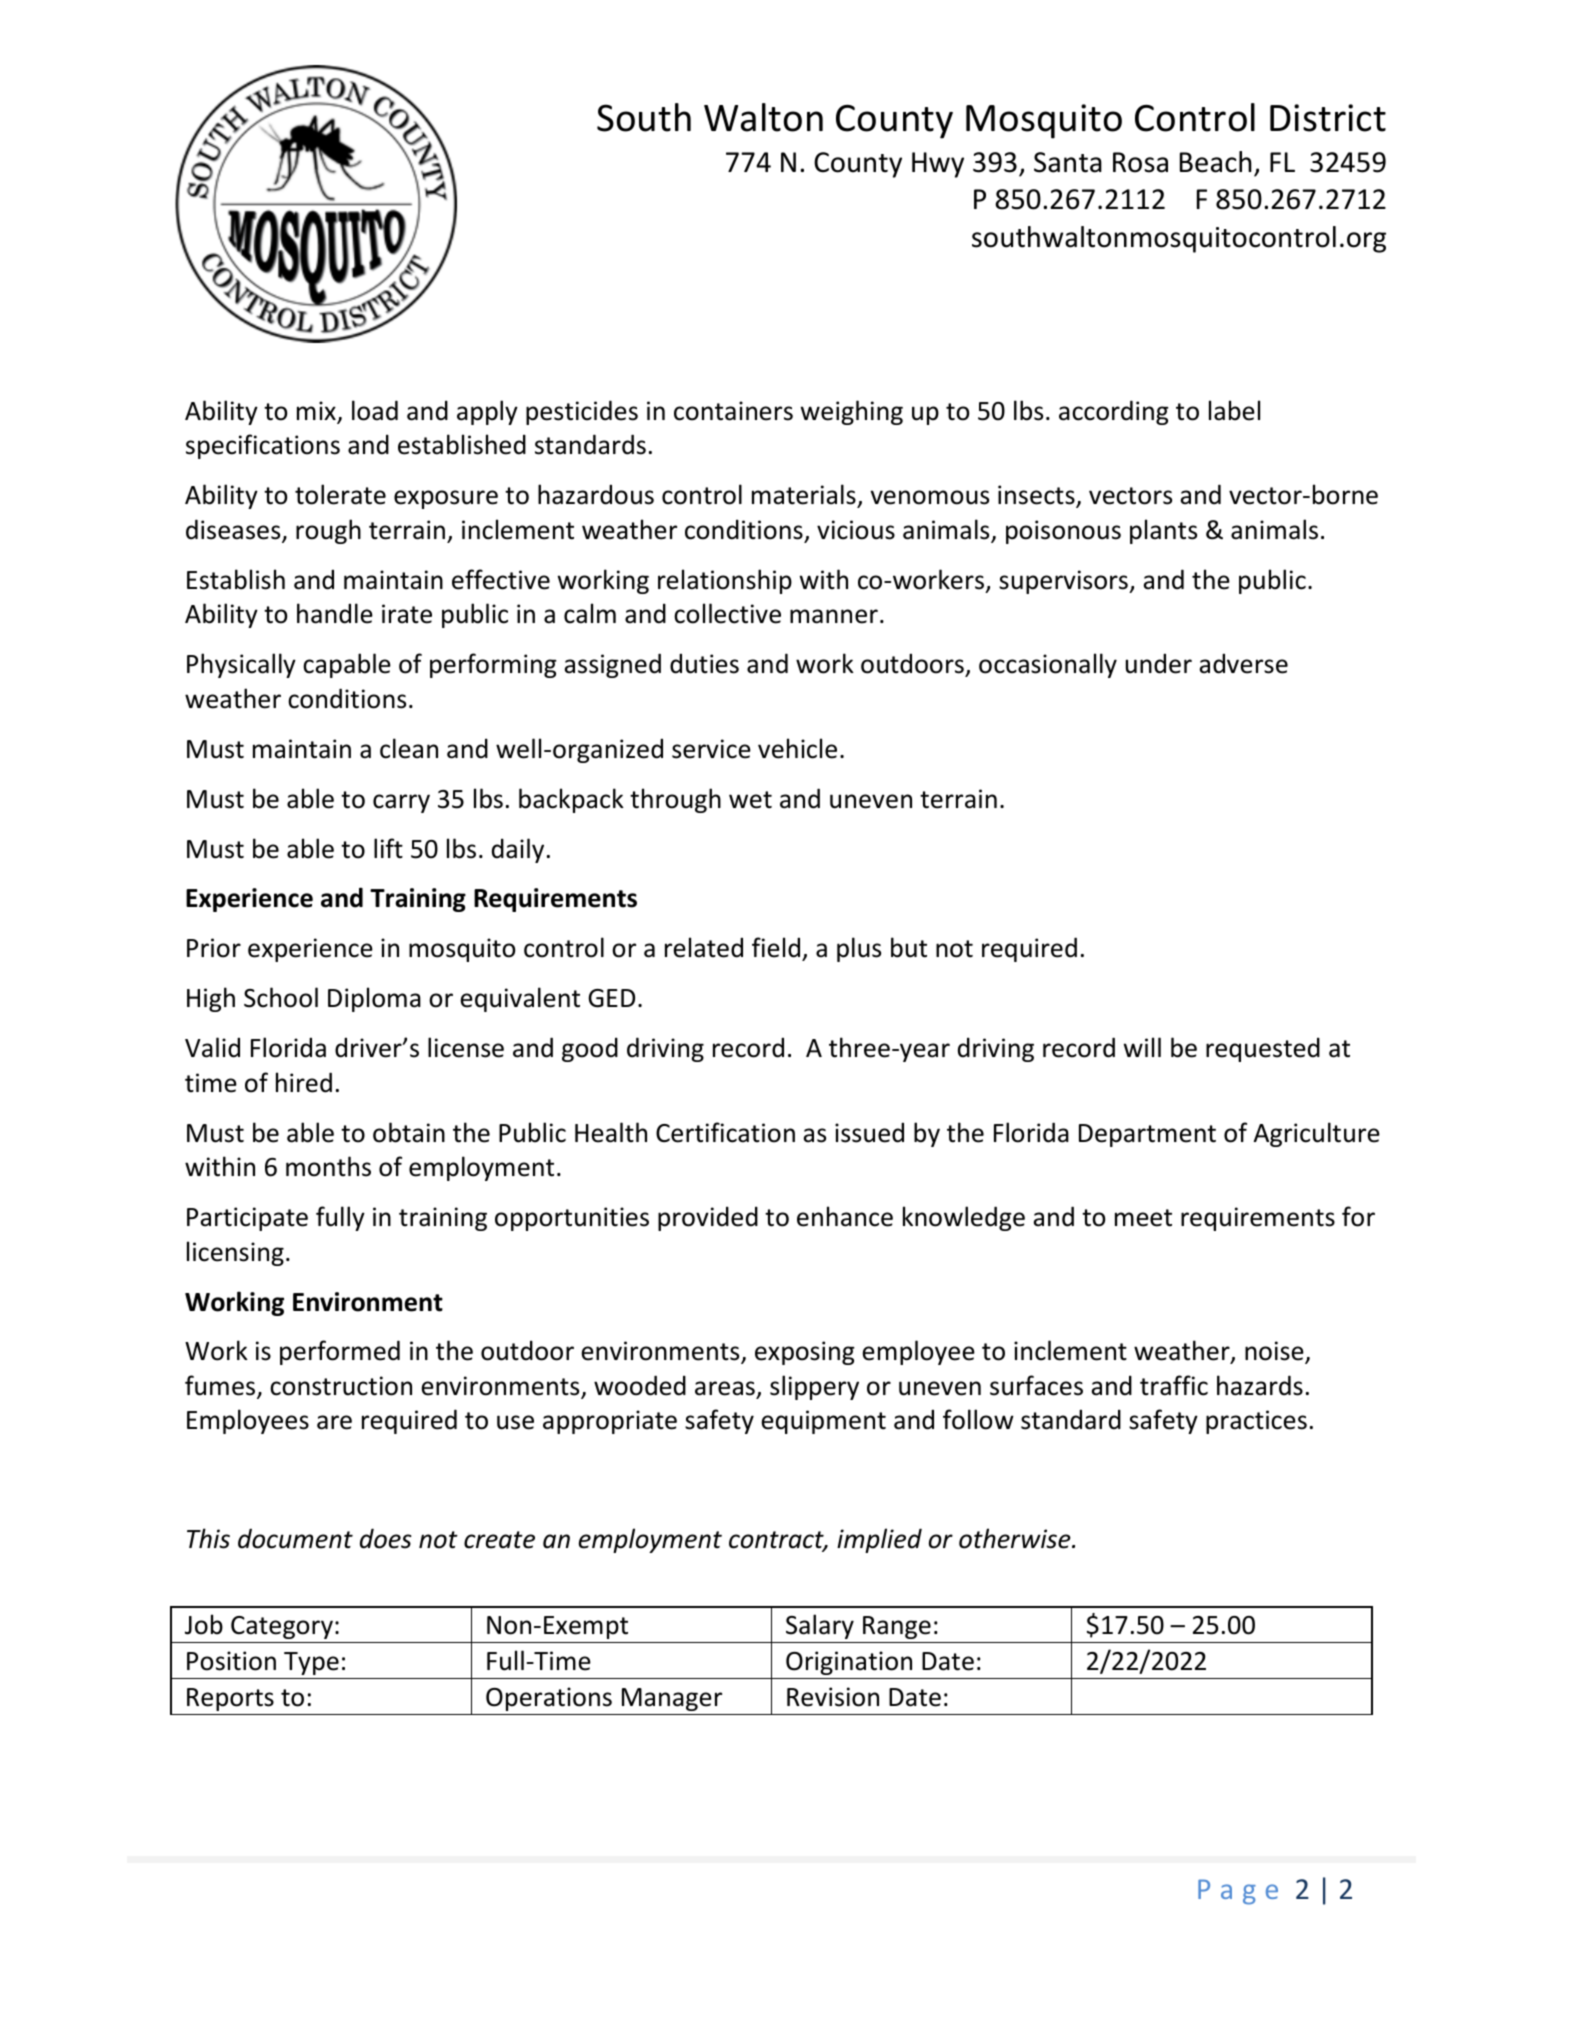 The width and height of the screenshot is (1572, 2035). Describe the element at coordinates (340, 1352) in the screenshot. I see `performed` at that location.
